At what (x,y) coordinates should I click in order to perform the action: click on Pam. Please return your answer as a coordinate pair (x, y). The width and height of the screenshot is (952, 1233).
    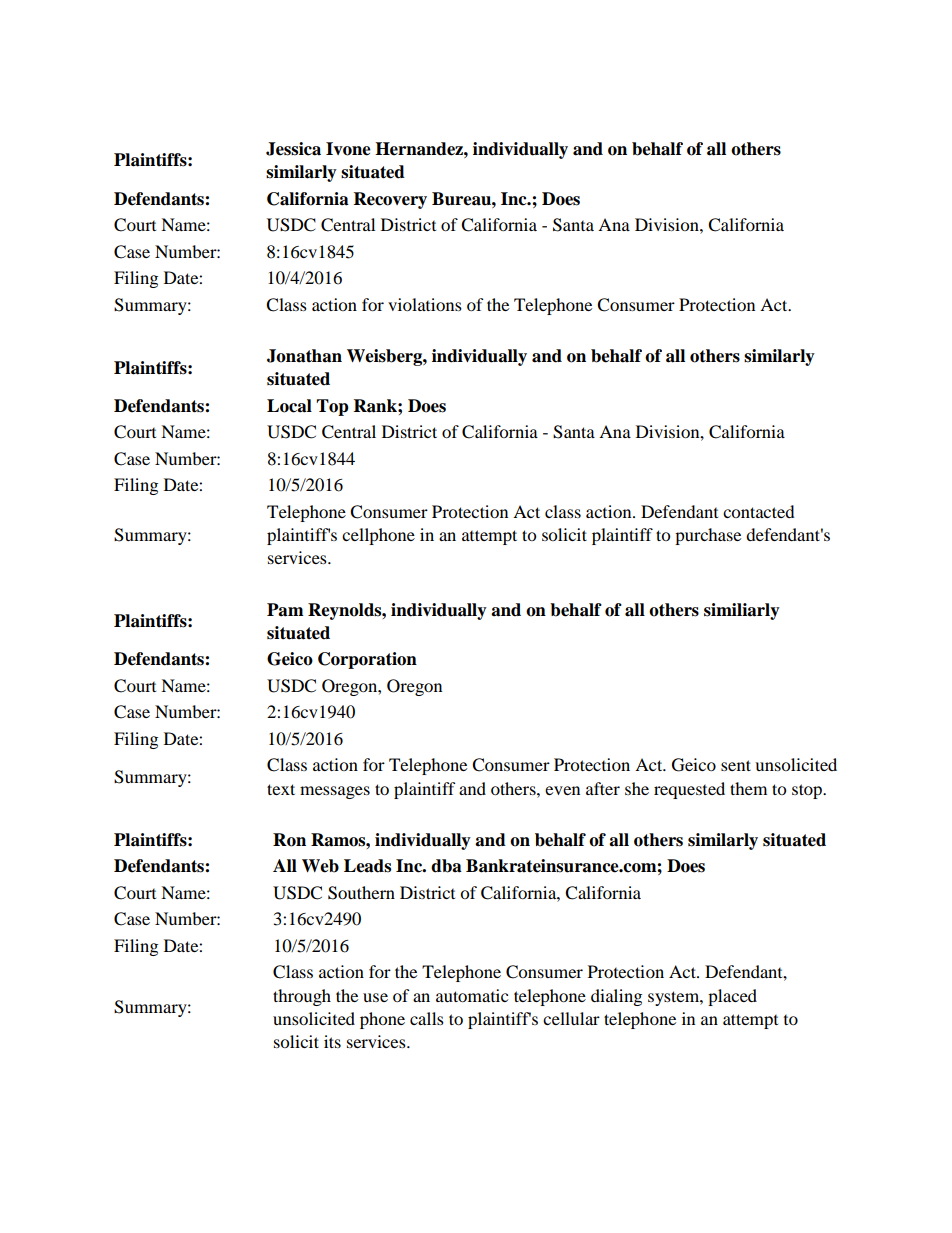
    Looking at the image, I should click on (285, 610).
